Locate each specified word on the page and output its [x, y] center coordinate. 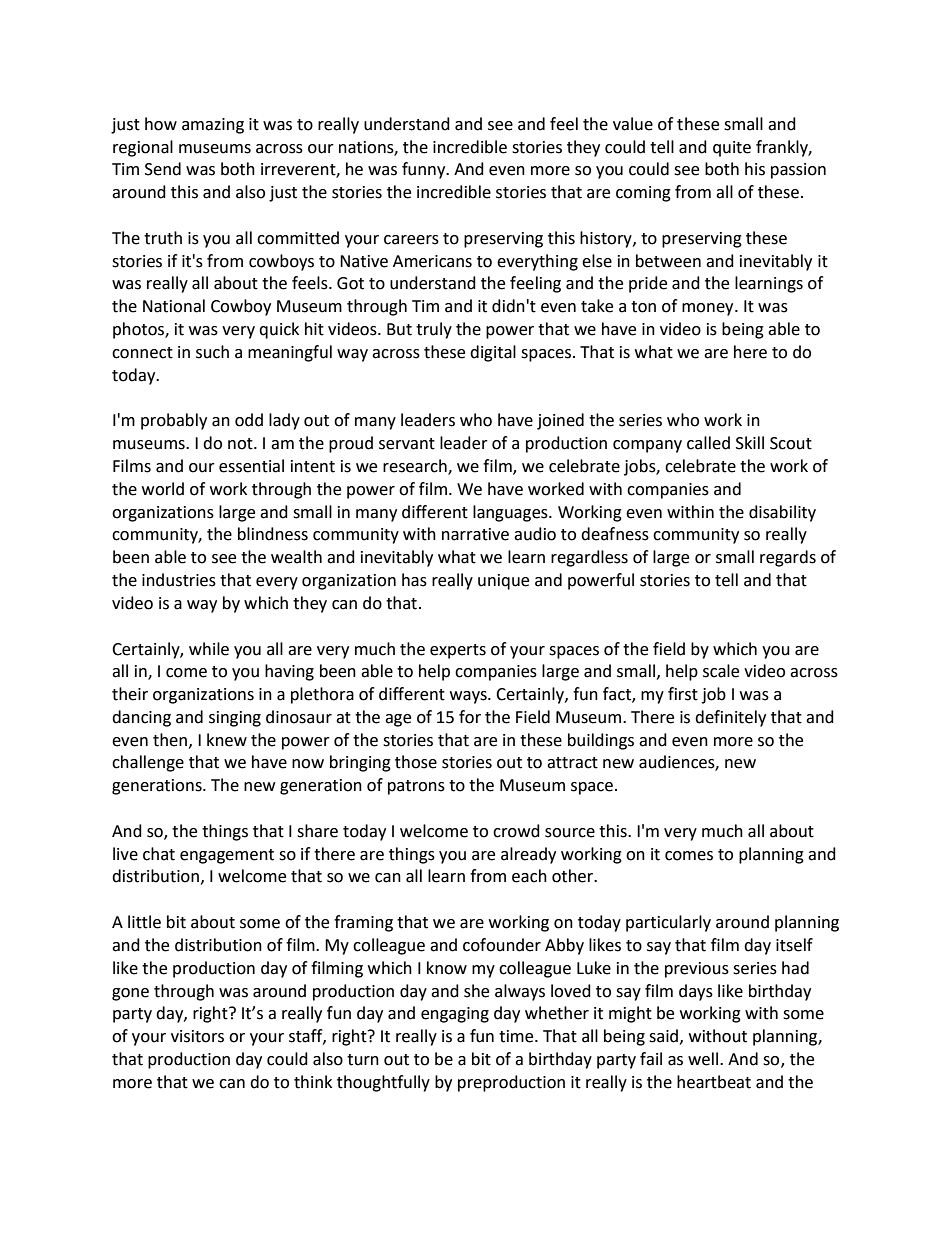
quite [732, 149]
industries [179, 580]
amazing [213, 126]
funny [425, 170]
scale [721, 671]
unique [503, 582]
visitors [197, 1036]
